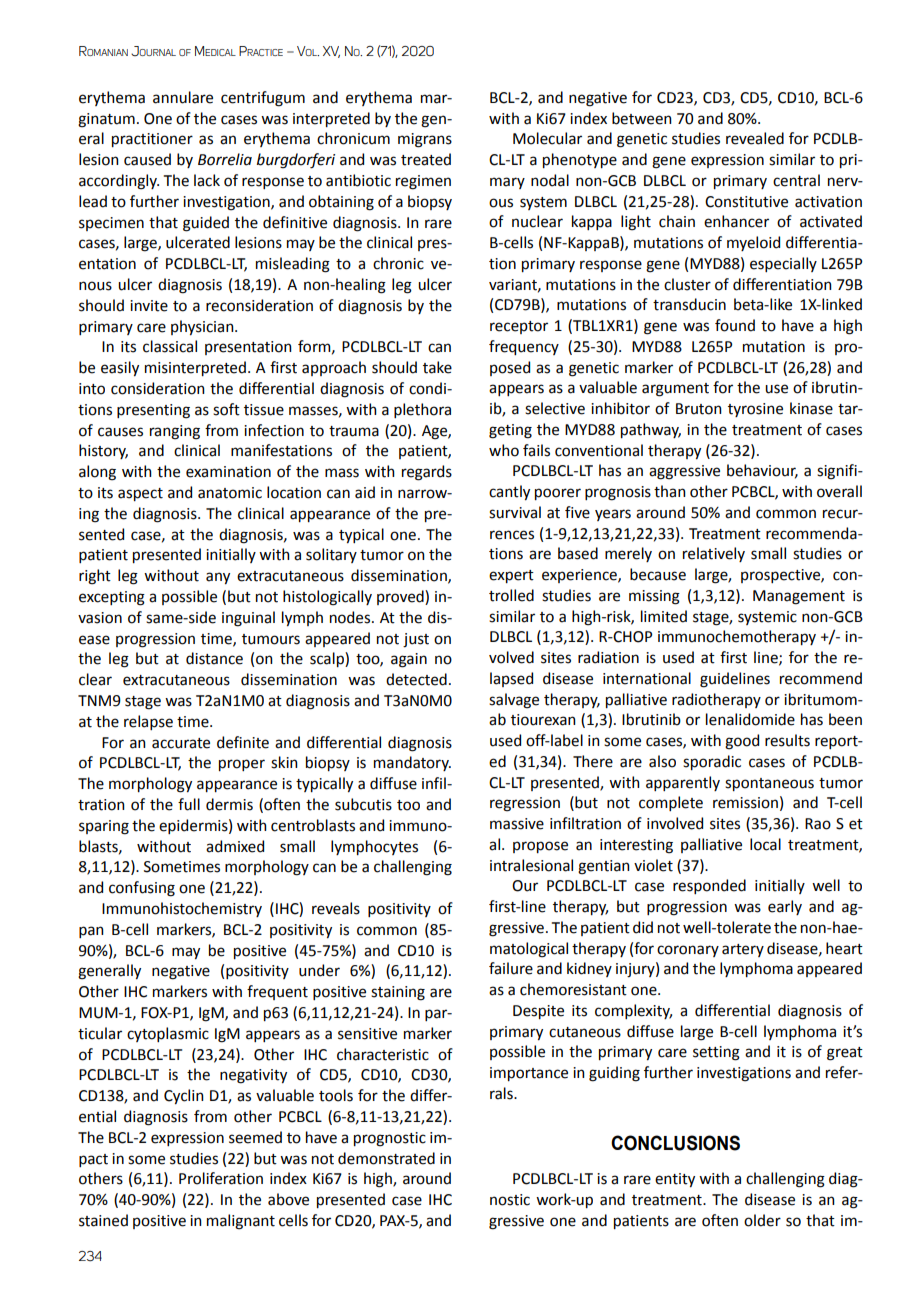  Describe the element at coordinates (386, 1158) in the screenshot. I see `demonstrated` at that location.
